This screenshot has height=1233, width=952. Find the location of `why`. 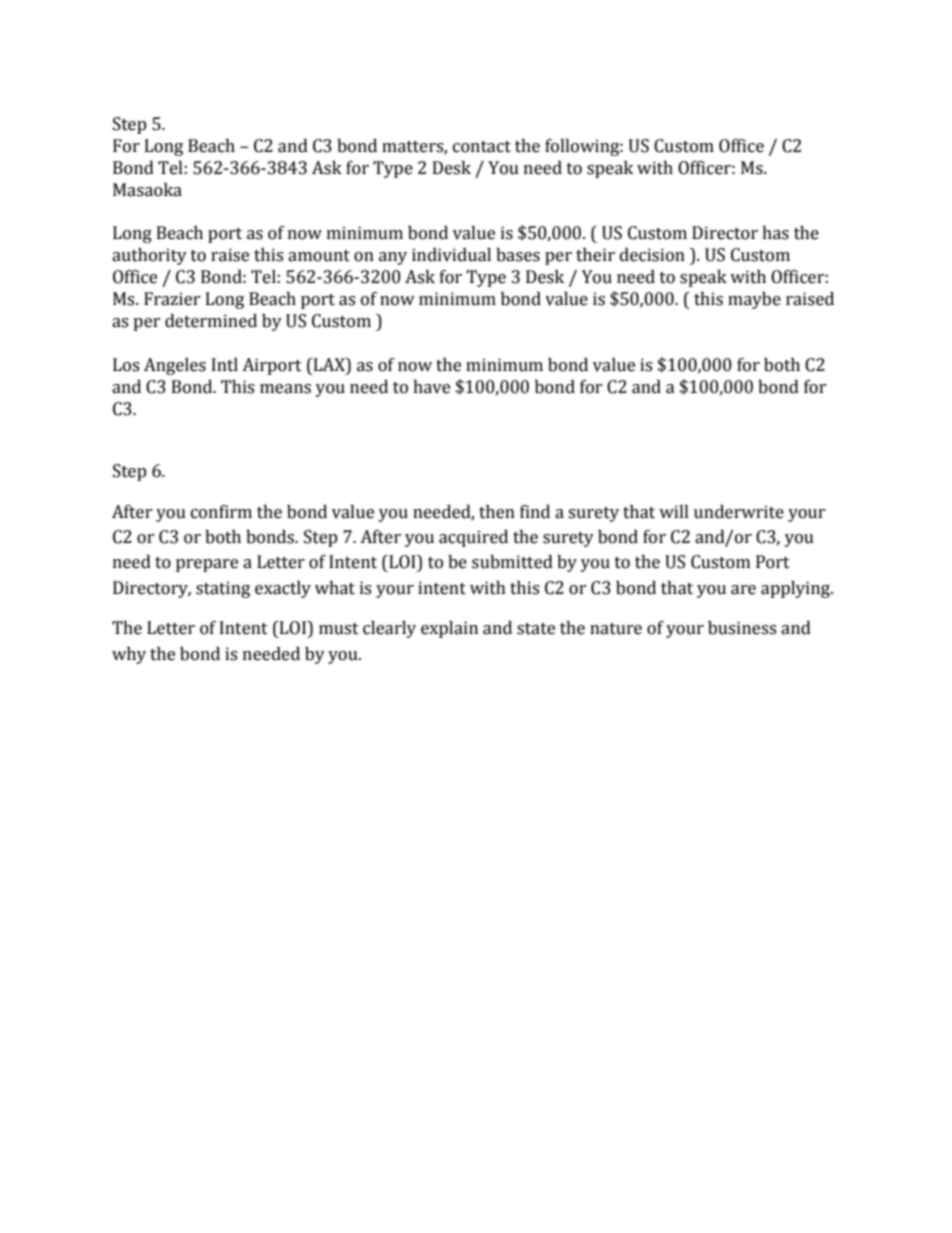

why is located at coordinates (129, 655).
